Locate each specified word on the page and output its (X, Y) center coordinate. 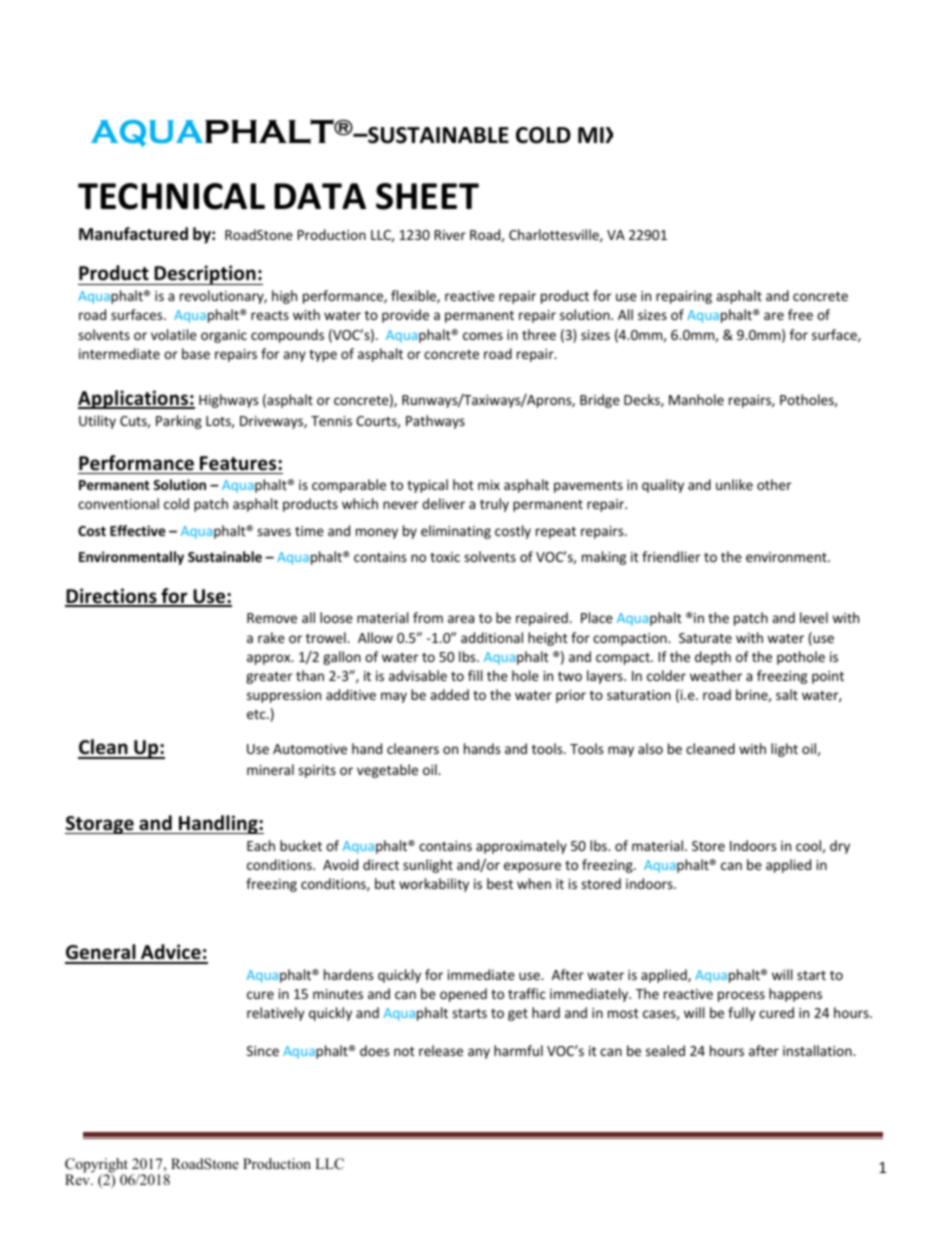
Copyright (96, 1166)
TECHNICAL (171, 196)
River (450, 235)
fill (475, 675)
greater (269, 678)
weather (716, 675)
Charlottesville (555, 235)
